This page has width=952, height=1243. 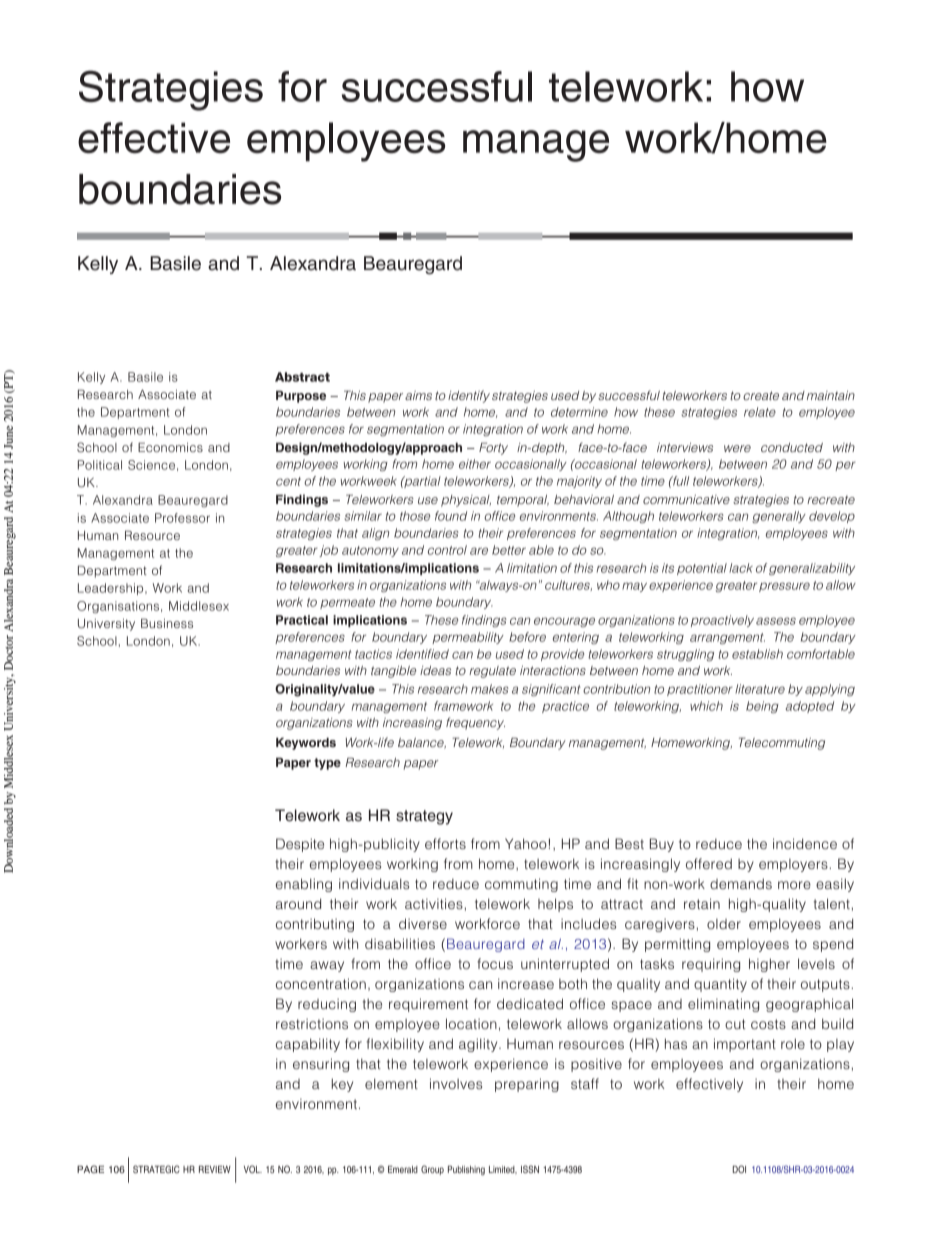 I want to click on balance, so click(x=422, y=743).
